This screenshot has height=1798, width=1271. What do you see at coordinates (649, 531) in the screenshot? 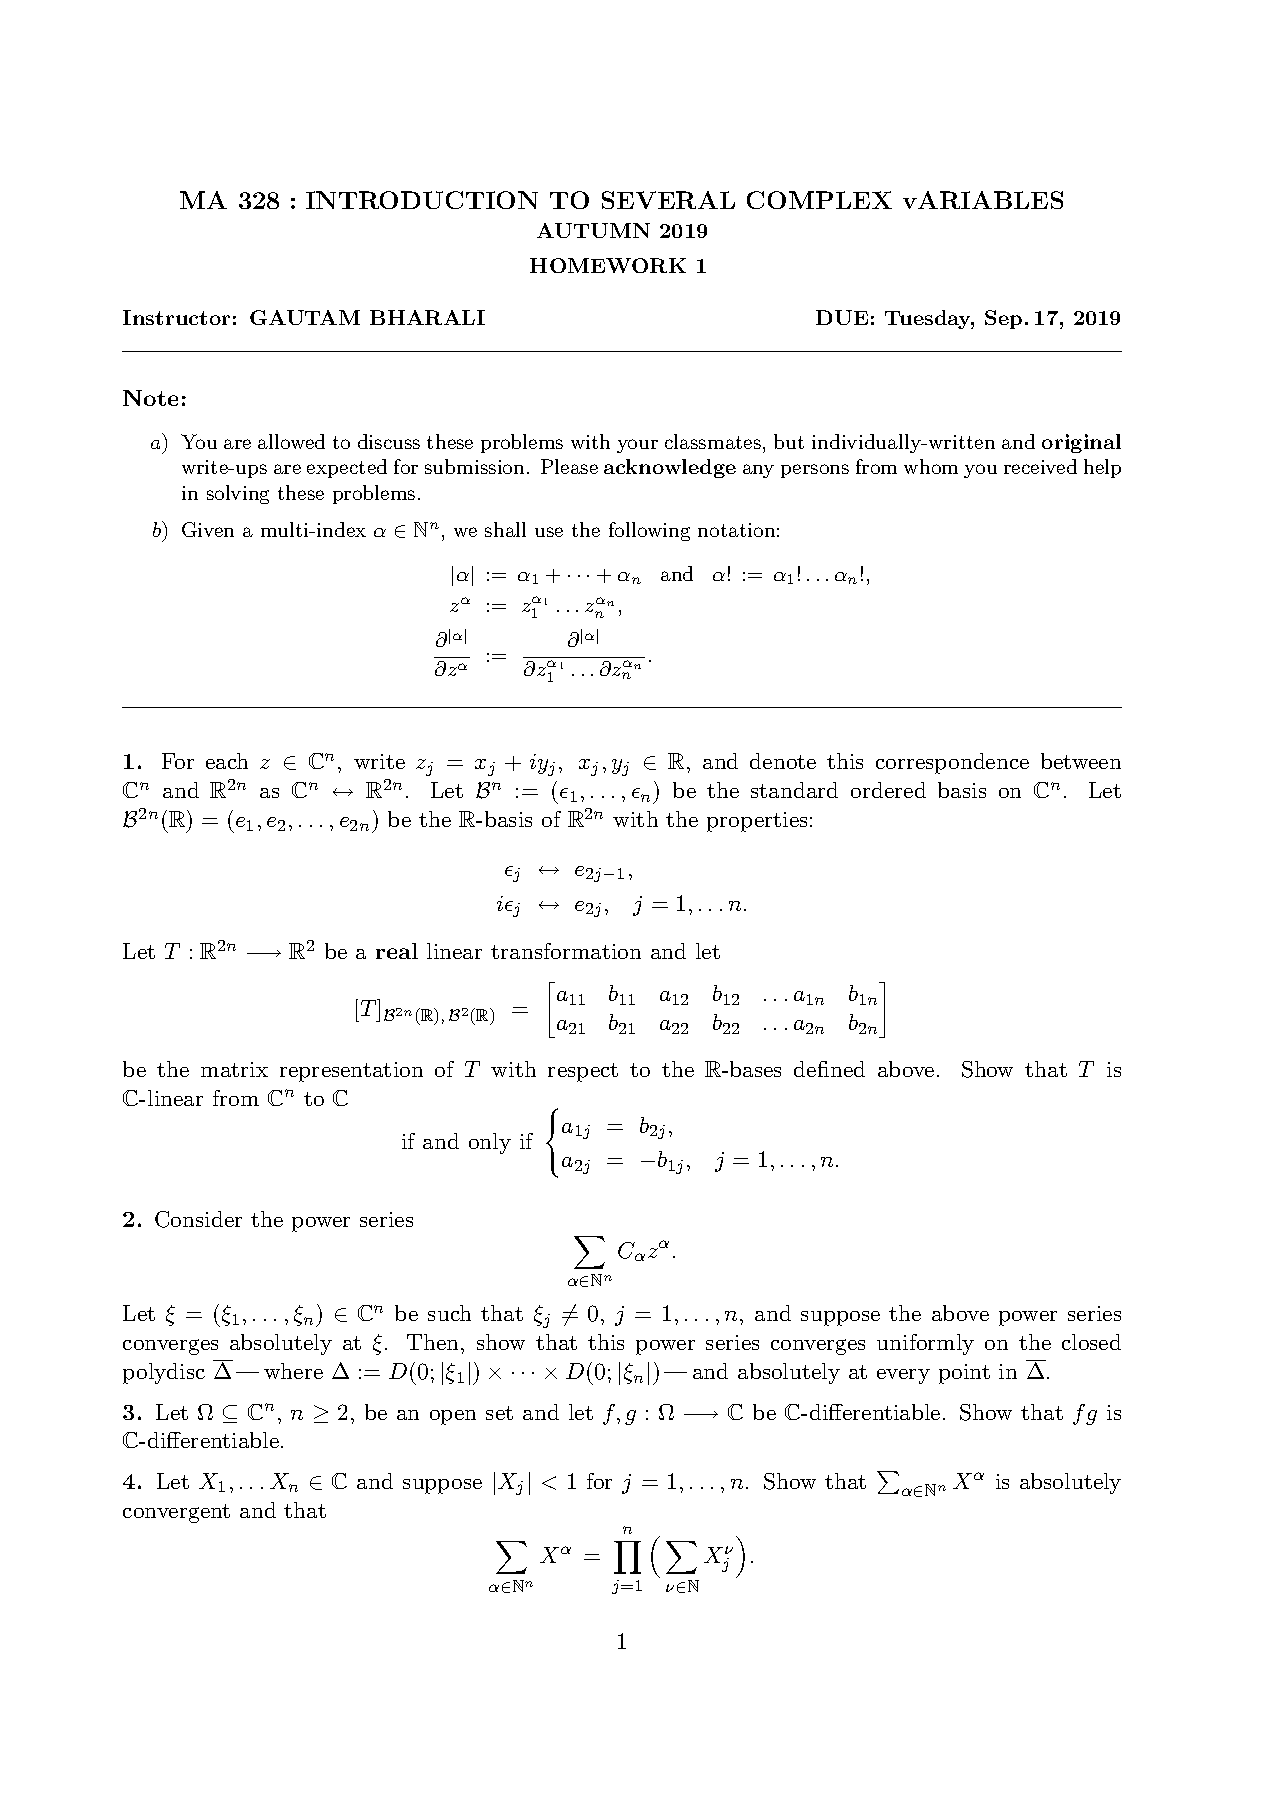
I see `following` at bounding box center [649, 531].
